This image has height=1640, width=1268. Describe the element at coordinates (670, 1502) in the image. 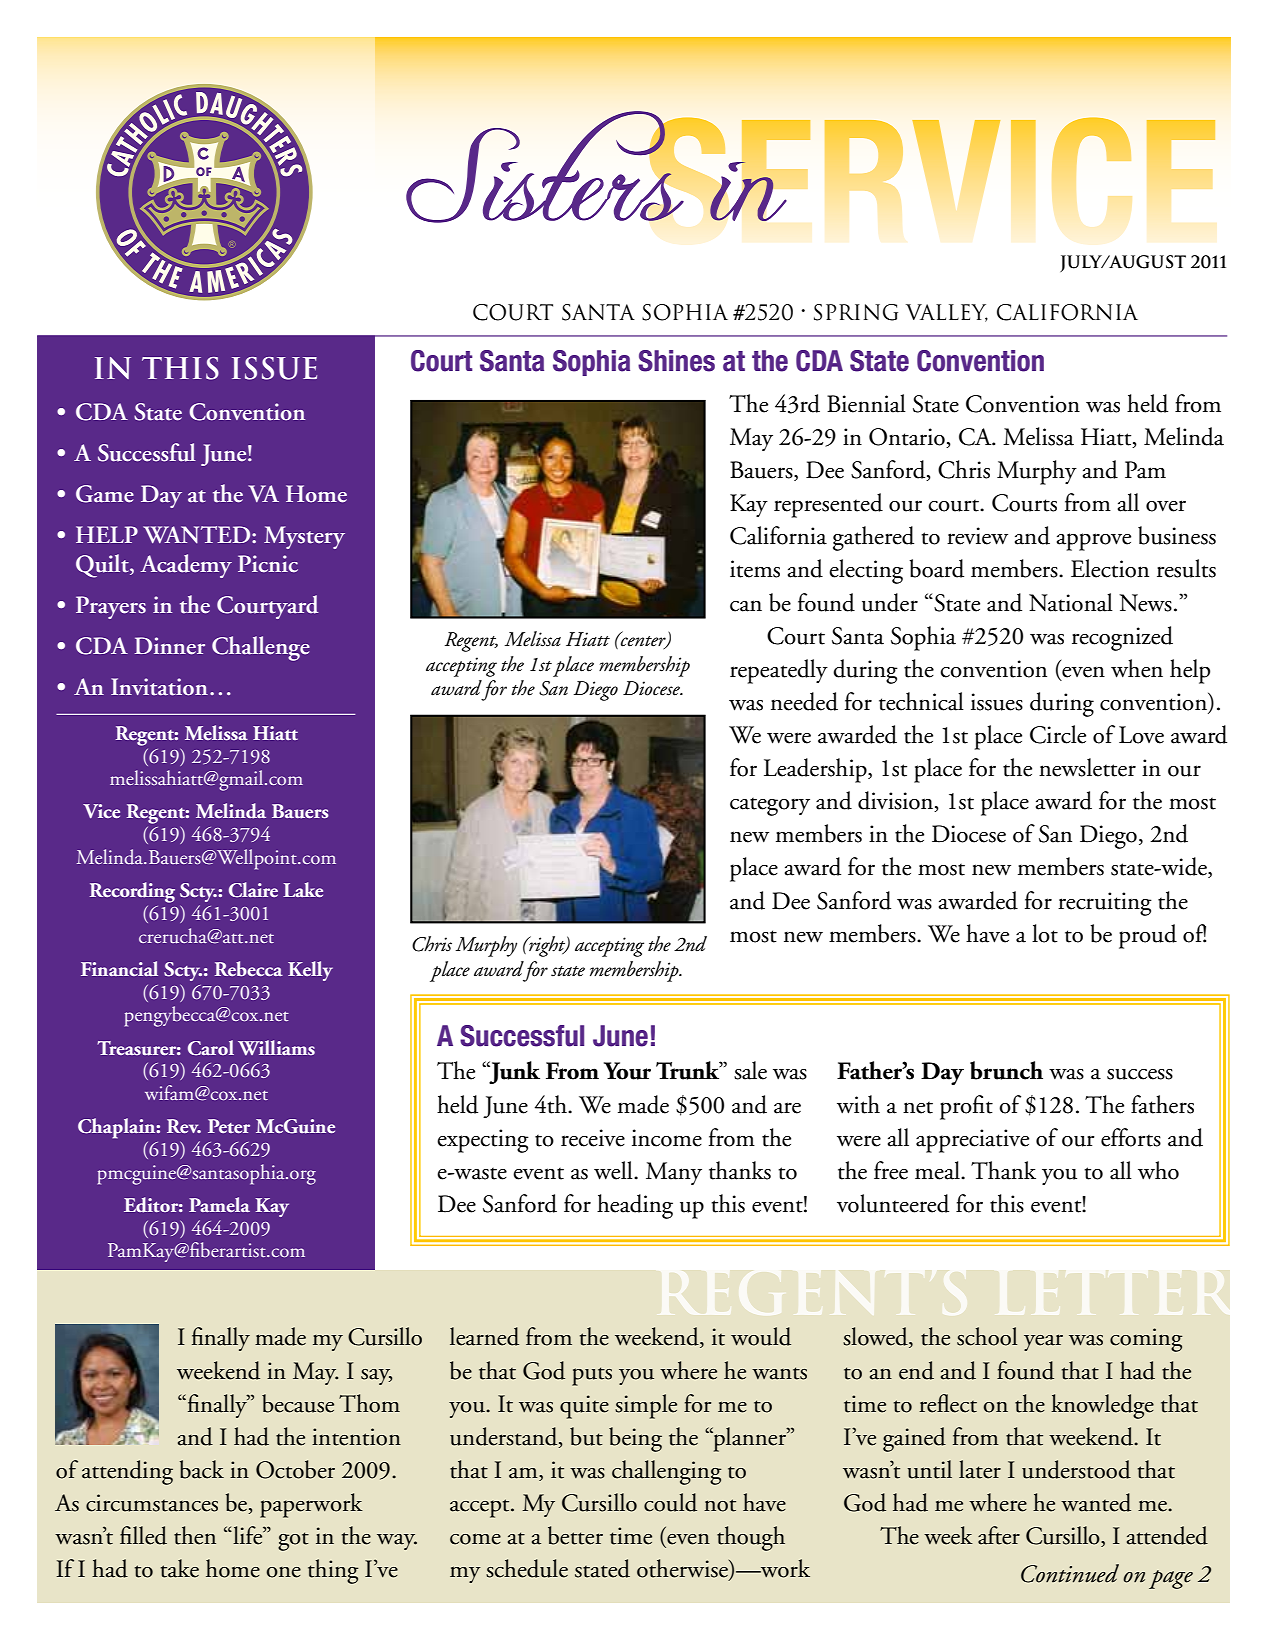

I see `could` at that location.
